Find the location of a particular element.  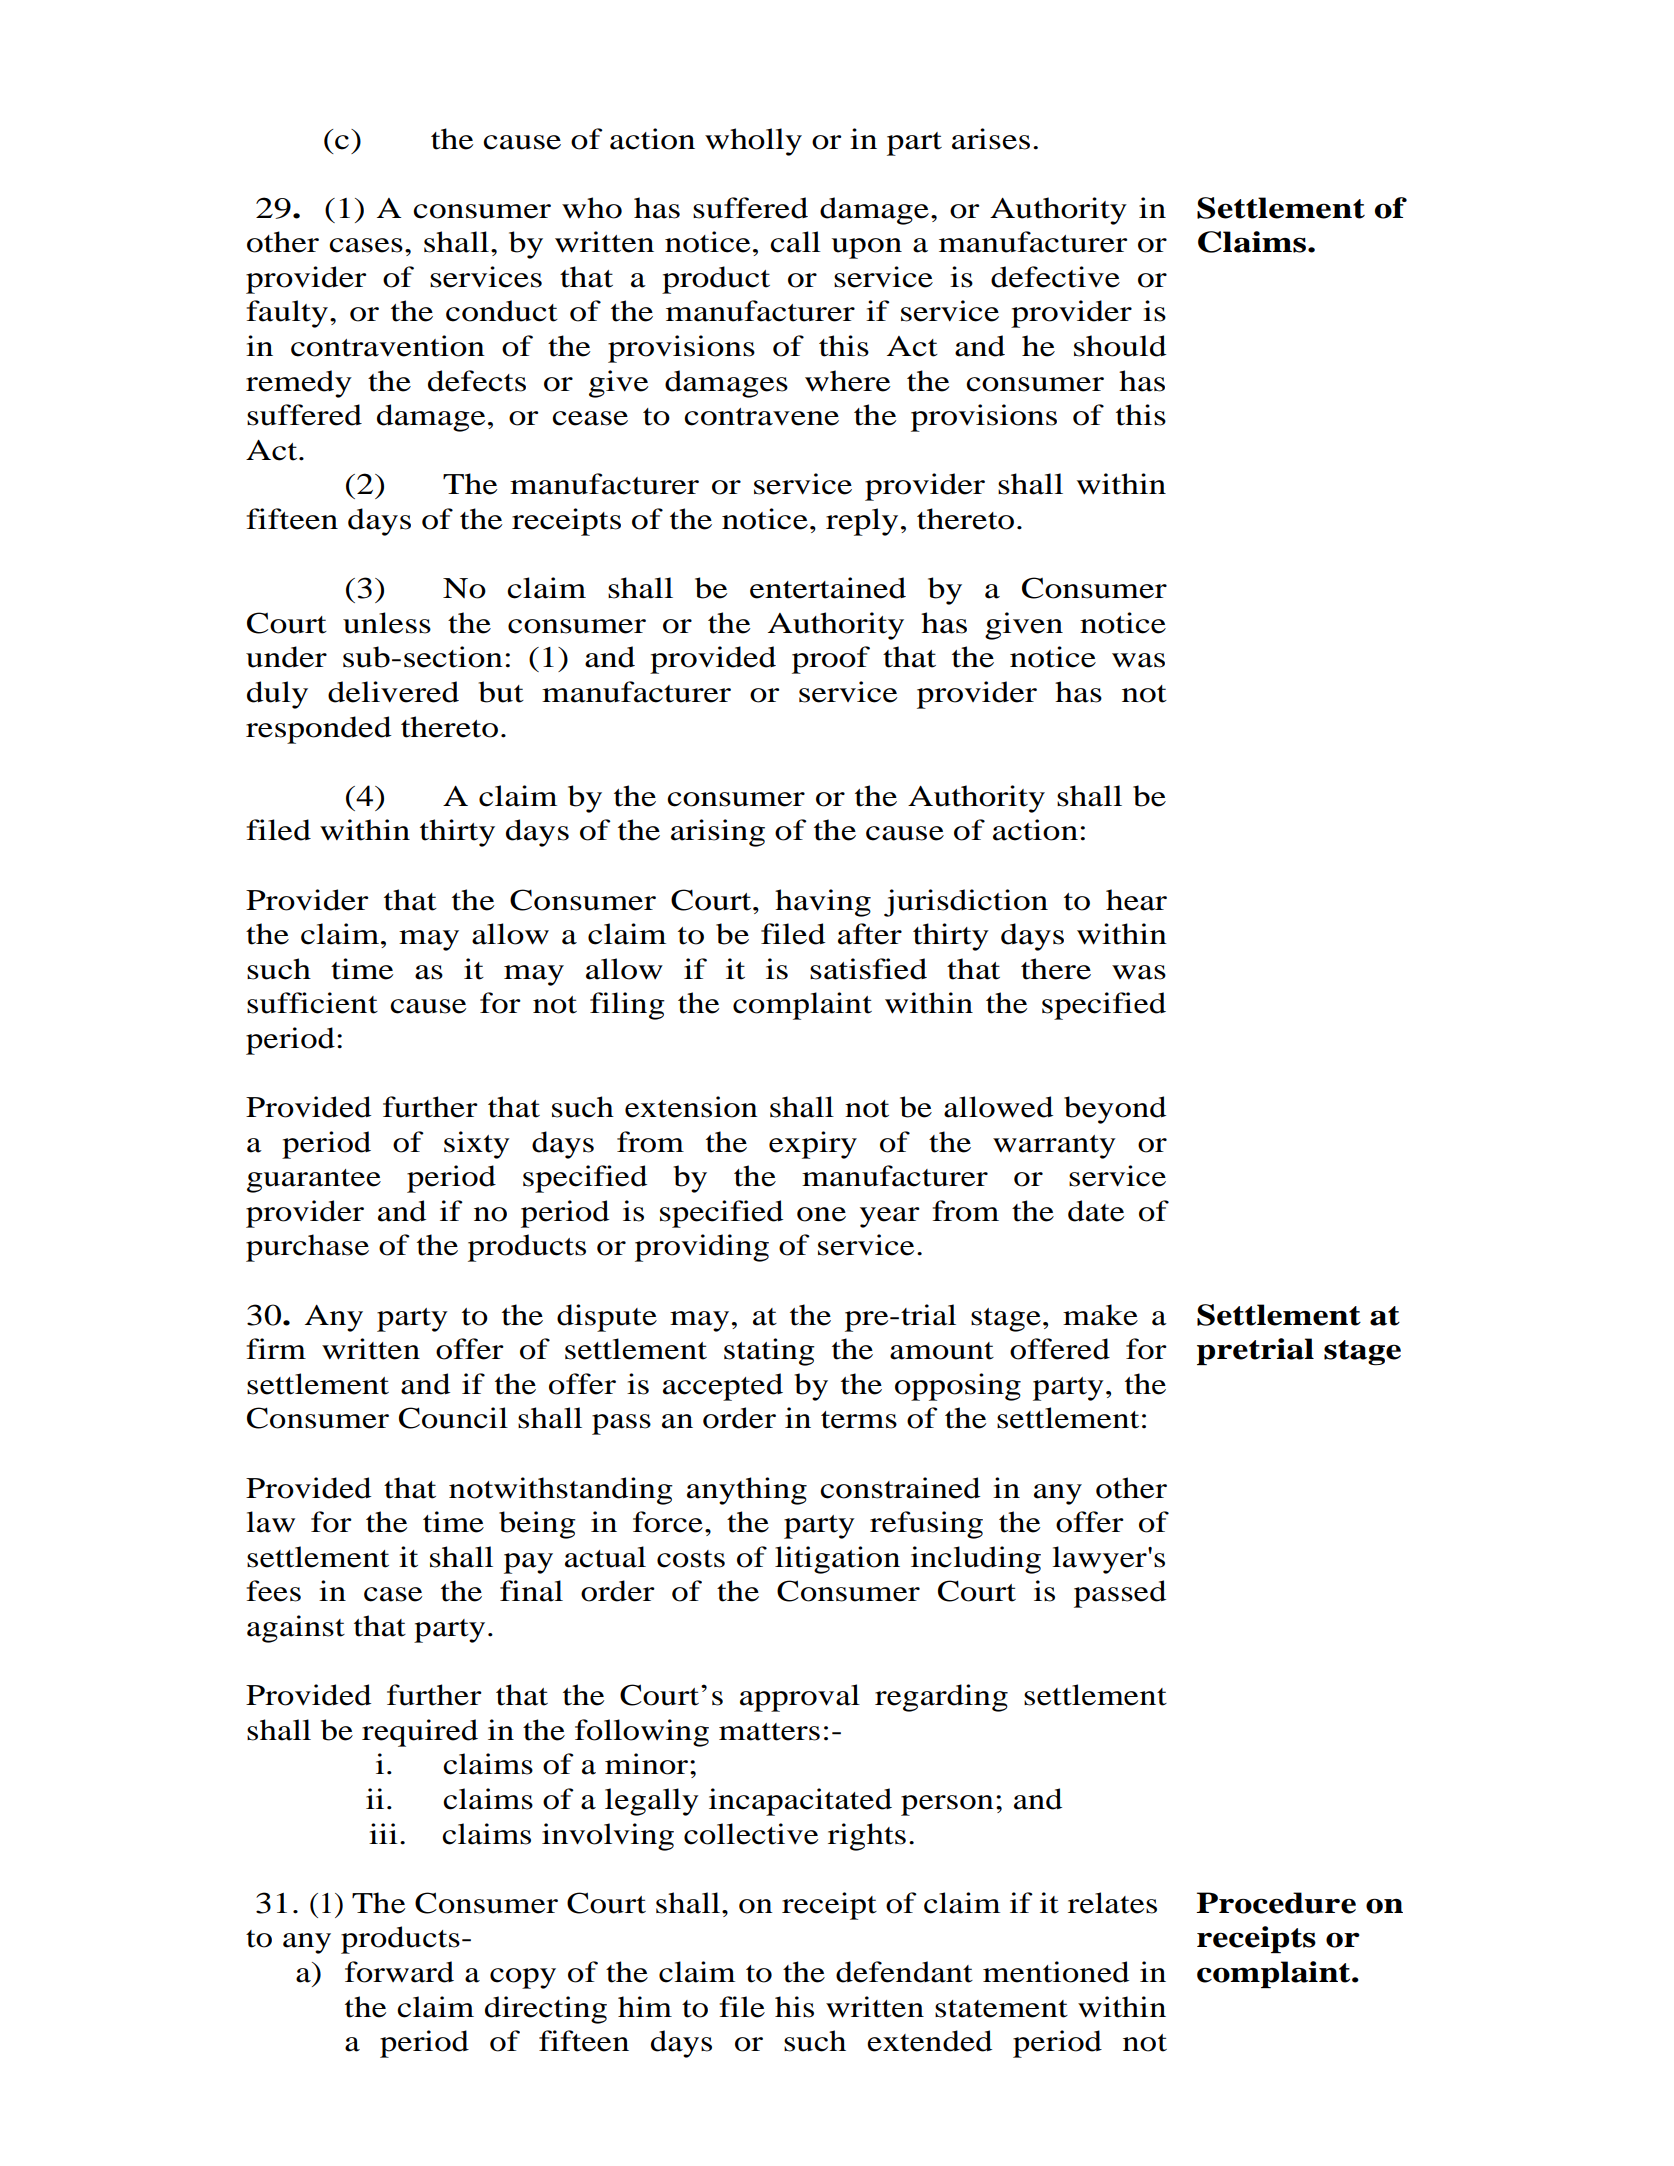

defective is located at coordinates (1055, 277).
